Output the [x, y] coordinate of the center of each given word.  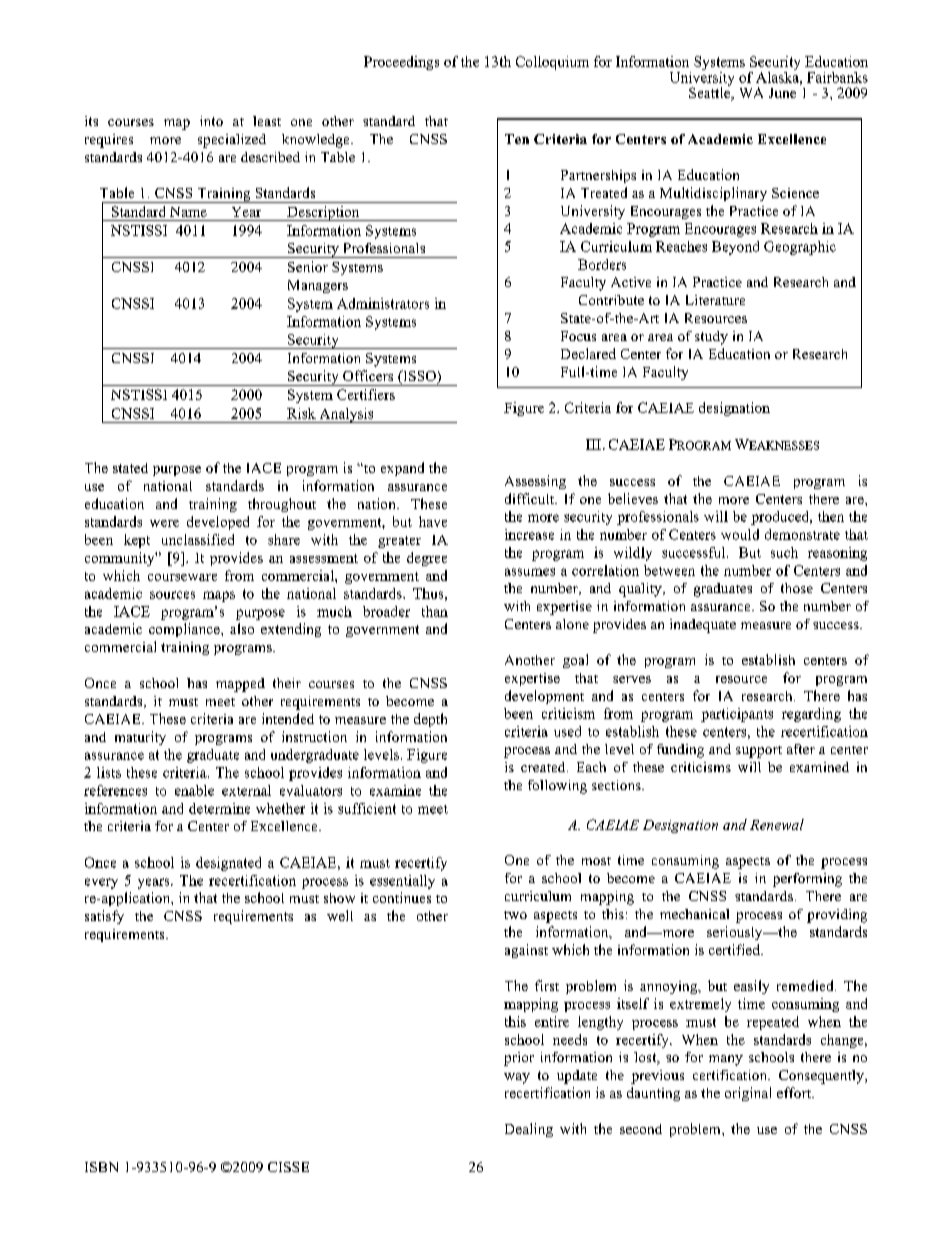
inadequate [703, 626]
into [211, 121]
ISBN [101, 1167]
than [435, 611]
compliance [185, 630]
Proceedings [401, 63]
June [782, 93]
